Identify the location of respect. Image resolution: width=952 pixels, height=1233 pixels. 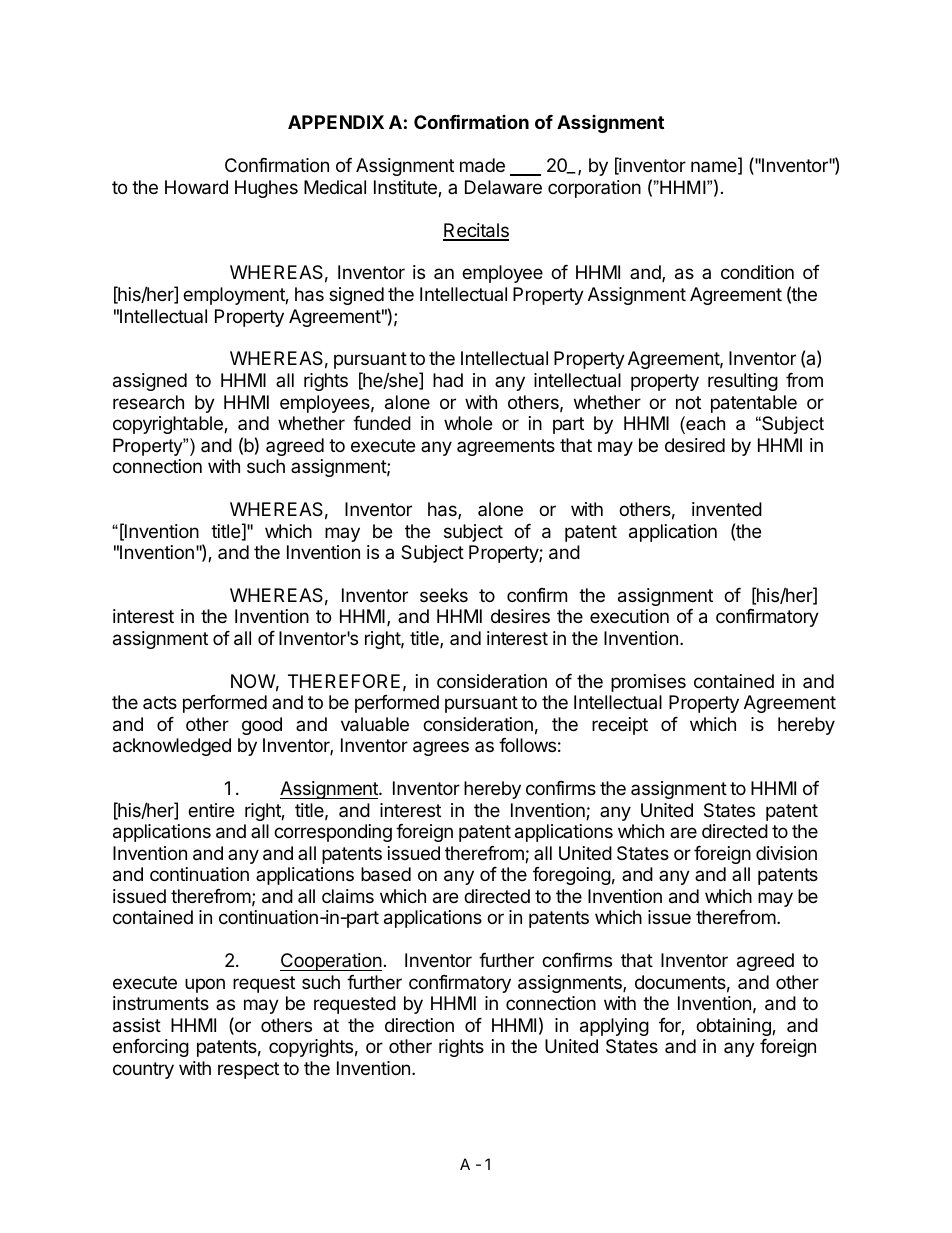
(248, 1070).
